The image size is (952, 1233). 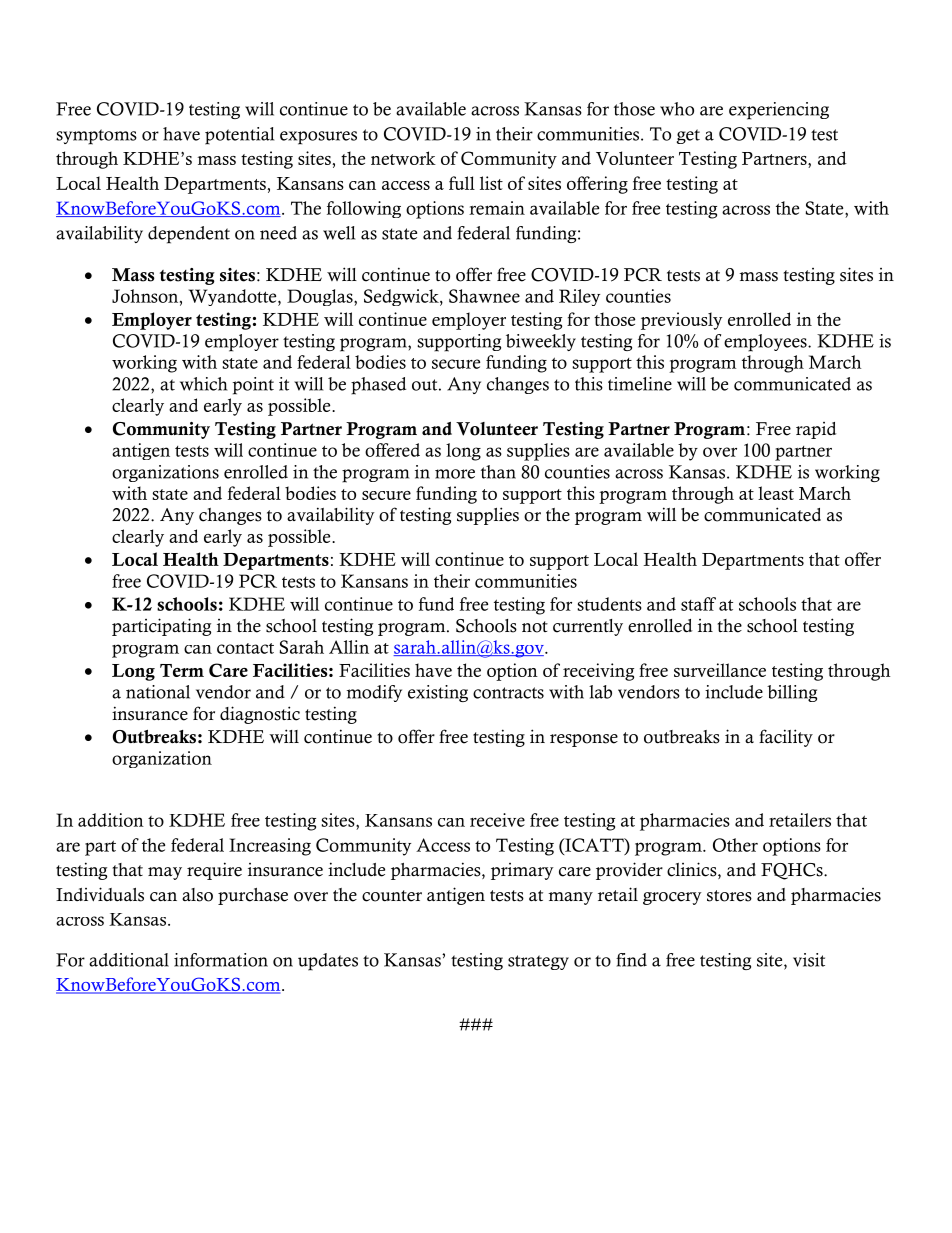 What do you see at coordinates (182, 670) in the page?
I see `Term` at bounding box center [182, 670].
